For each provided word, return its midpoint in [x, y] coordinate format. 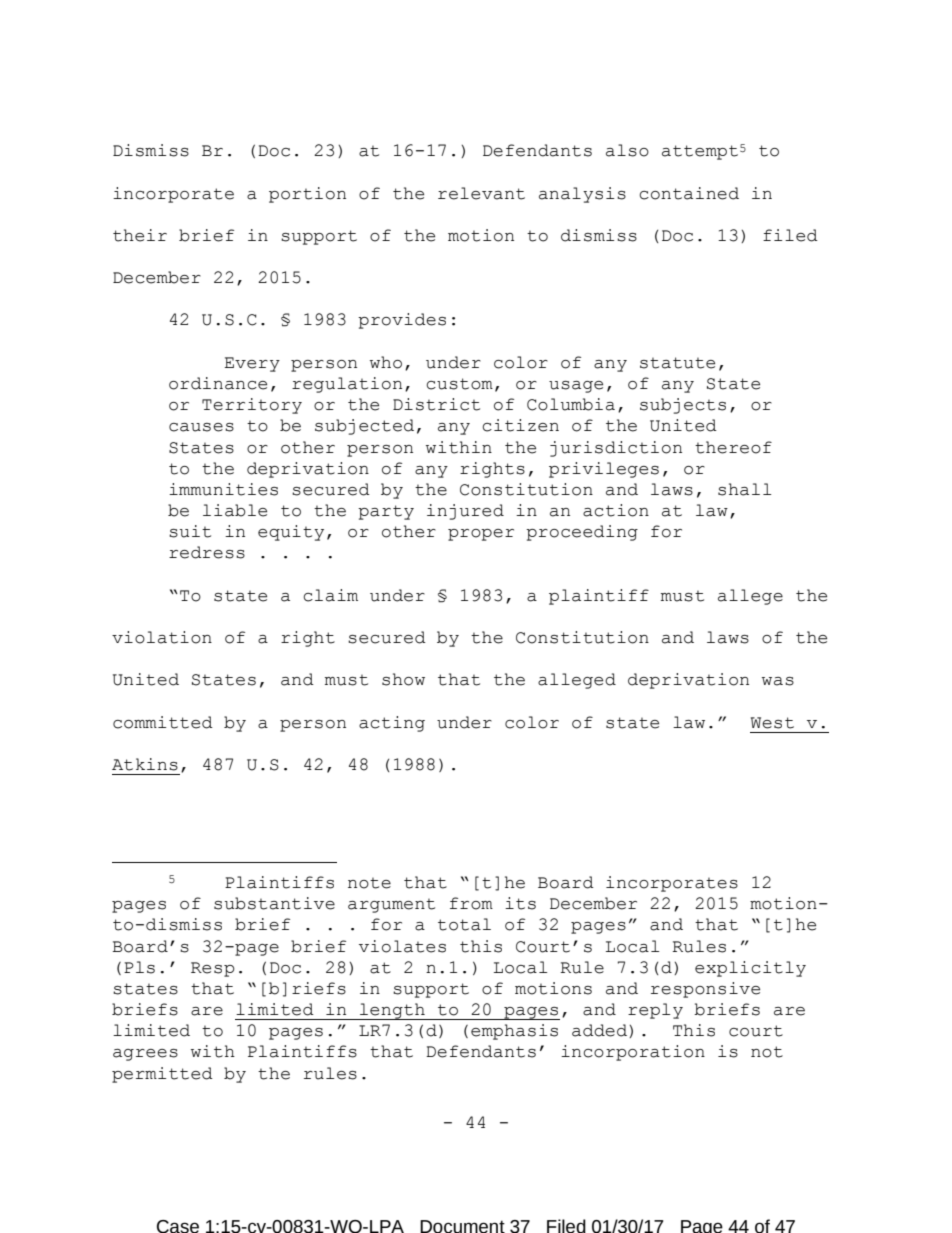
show [403, 679]
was [778, 681]
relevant [481, 193]
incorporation [633, 1053]
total [464, 924]
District [436, 404]
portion [307, 195]
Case [178, 1226]
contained [689, 193]
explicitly [750, 969]
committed [163, 722]
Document [462, 1226]
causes [201, 427]
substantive [274, 903]
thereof [733, 447]
